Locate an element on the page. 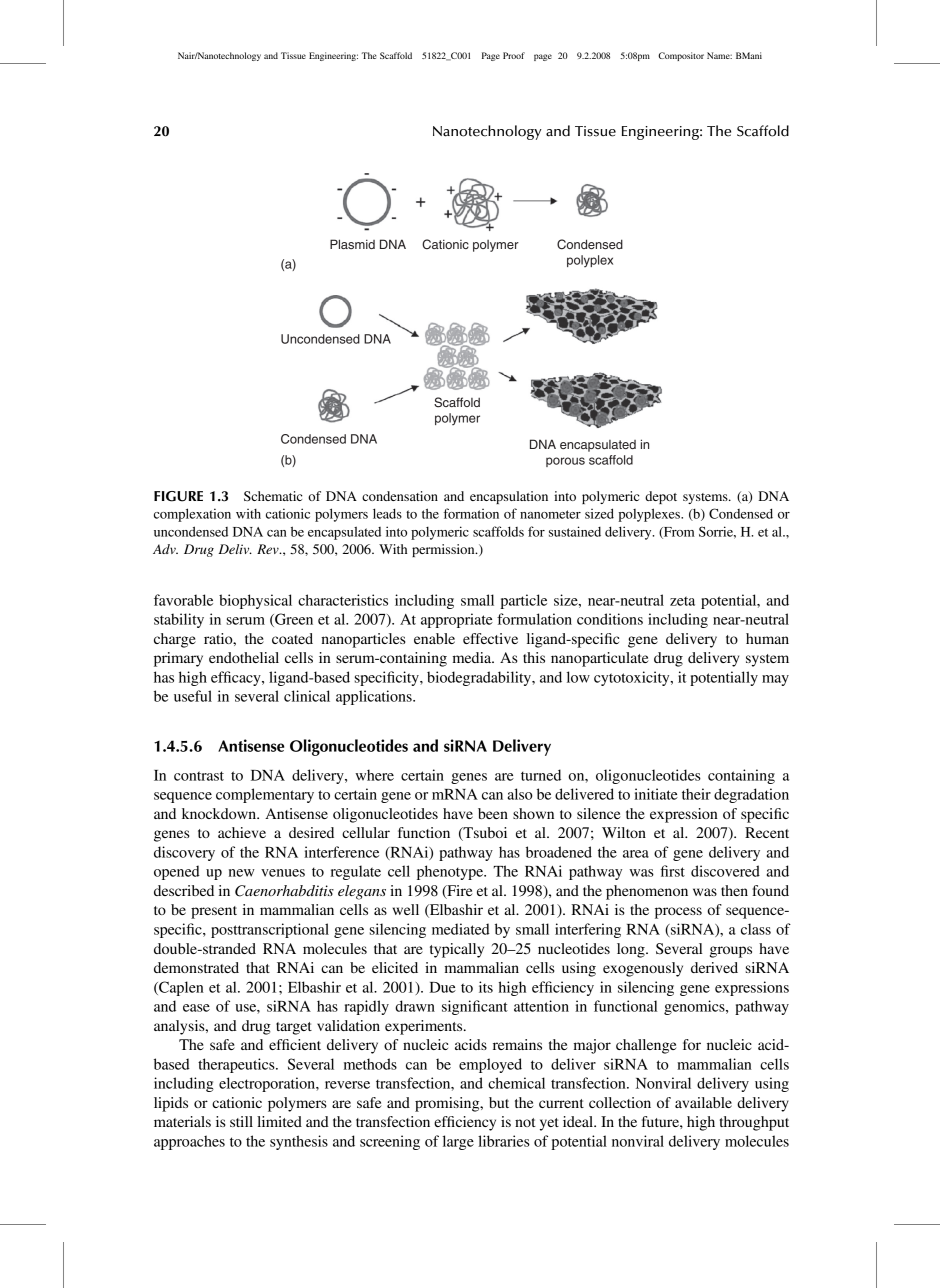 Image resolution: width=940 pixels, height=1288 pixels. porous is located at coordinates (565, 462).
